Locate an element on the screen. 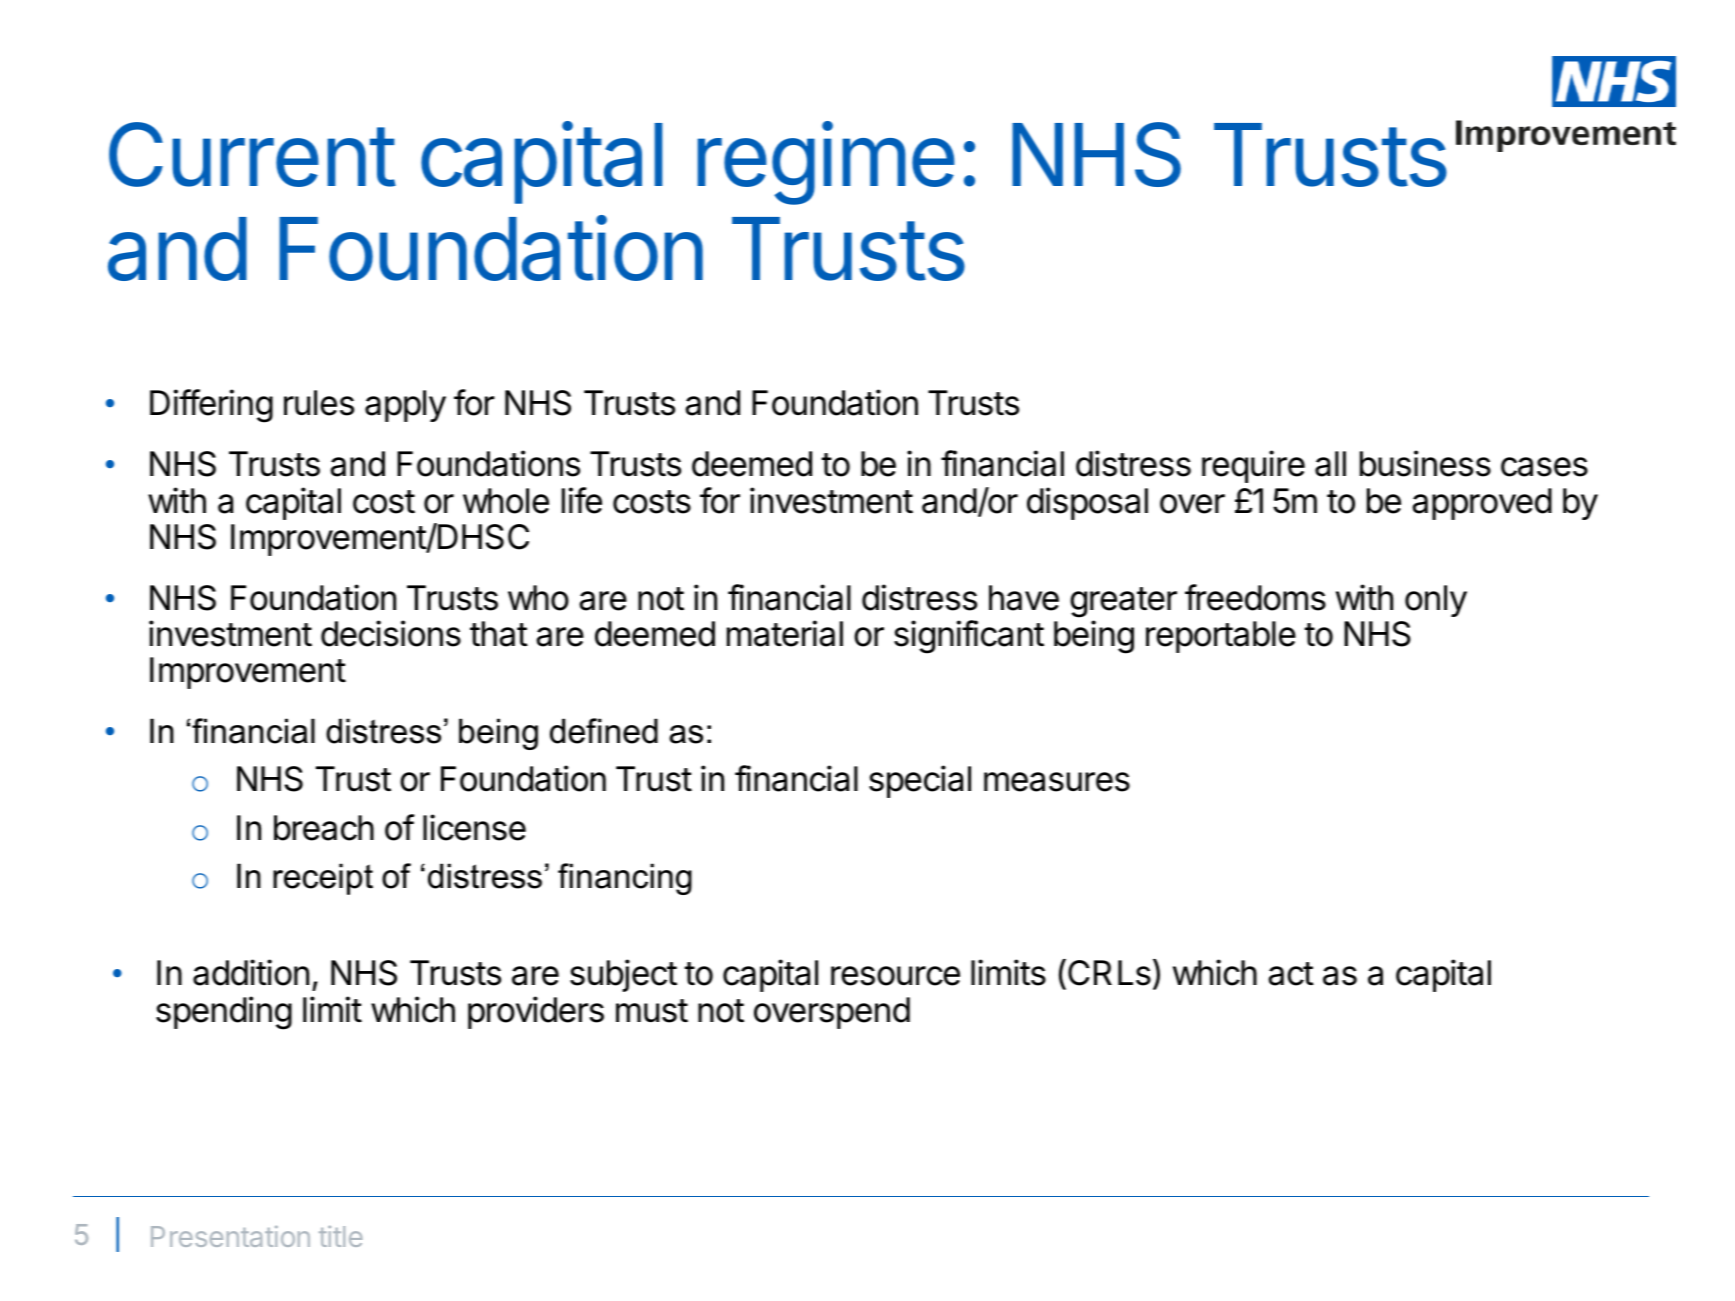  special is located at coordinates (920, 781).
